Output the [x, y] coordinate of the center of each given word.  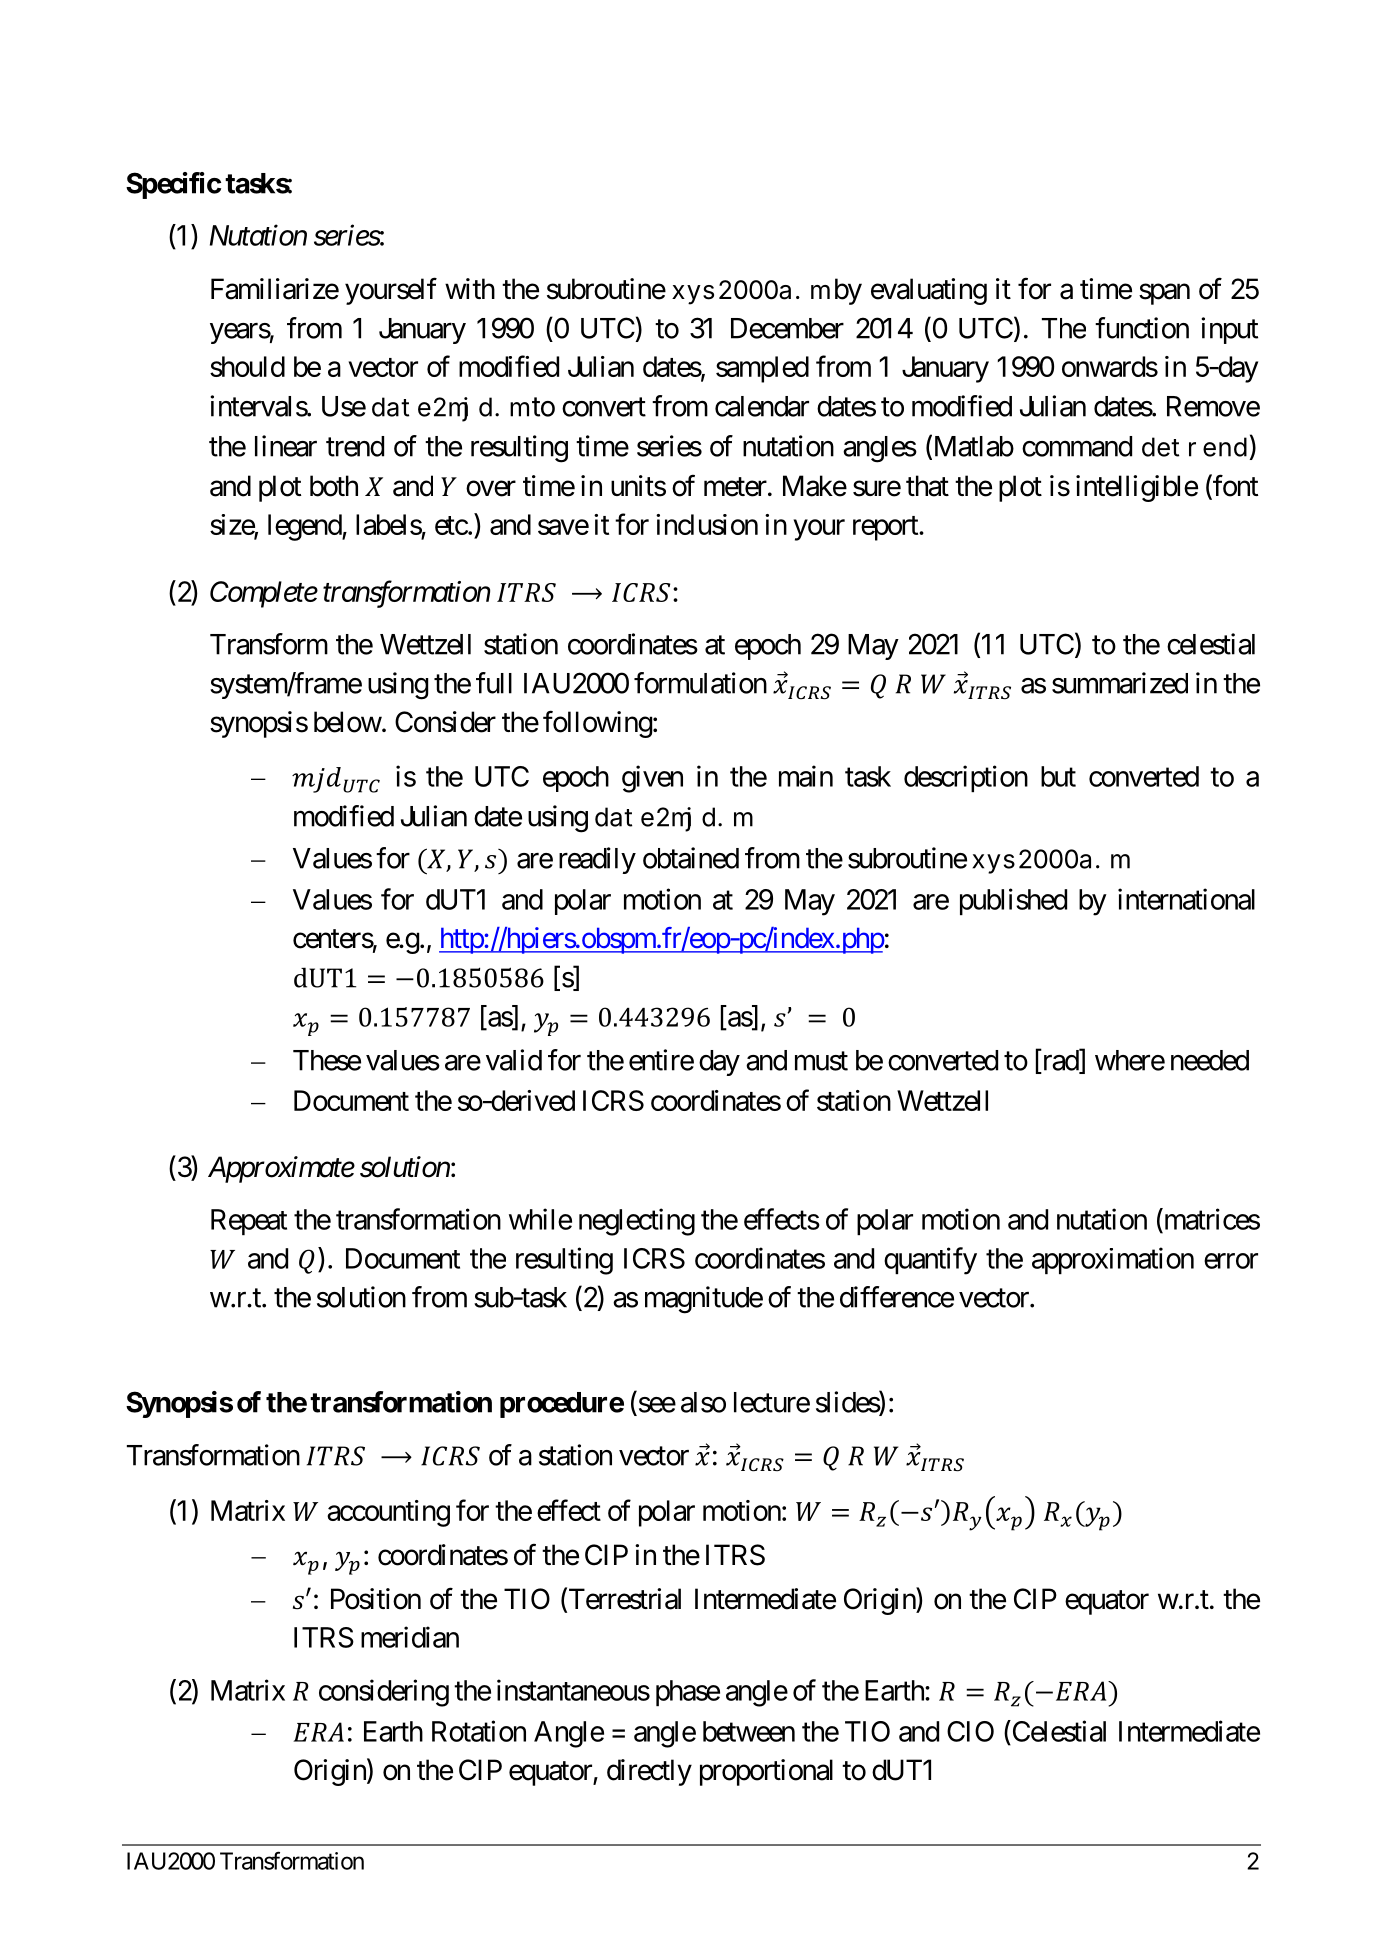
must [821, 1061]
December [787, 328]
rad [1060, 1061]
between [749, 1731]
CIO [970, 1731]
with [470, 288]
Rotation [479, 1731]
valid [514, 1060]
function [1142, 328]
